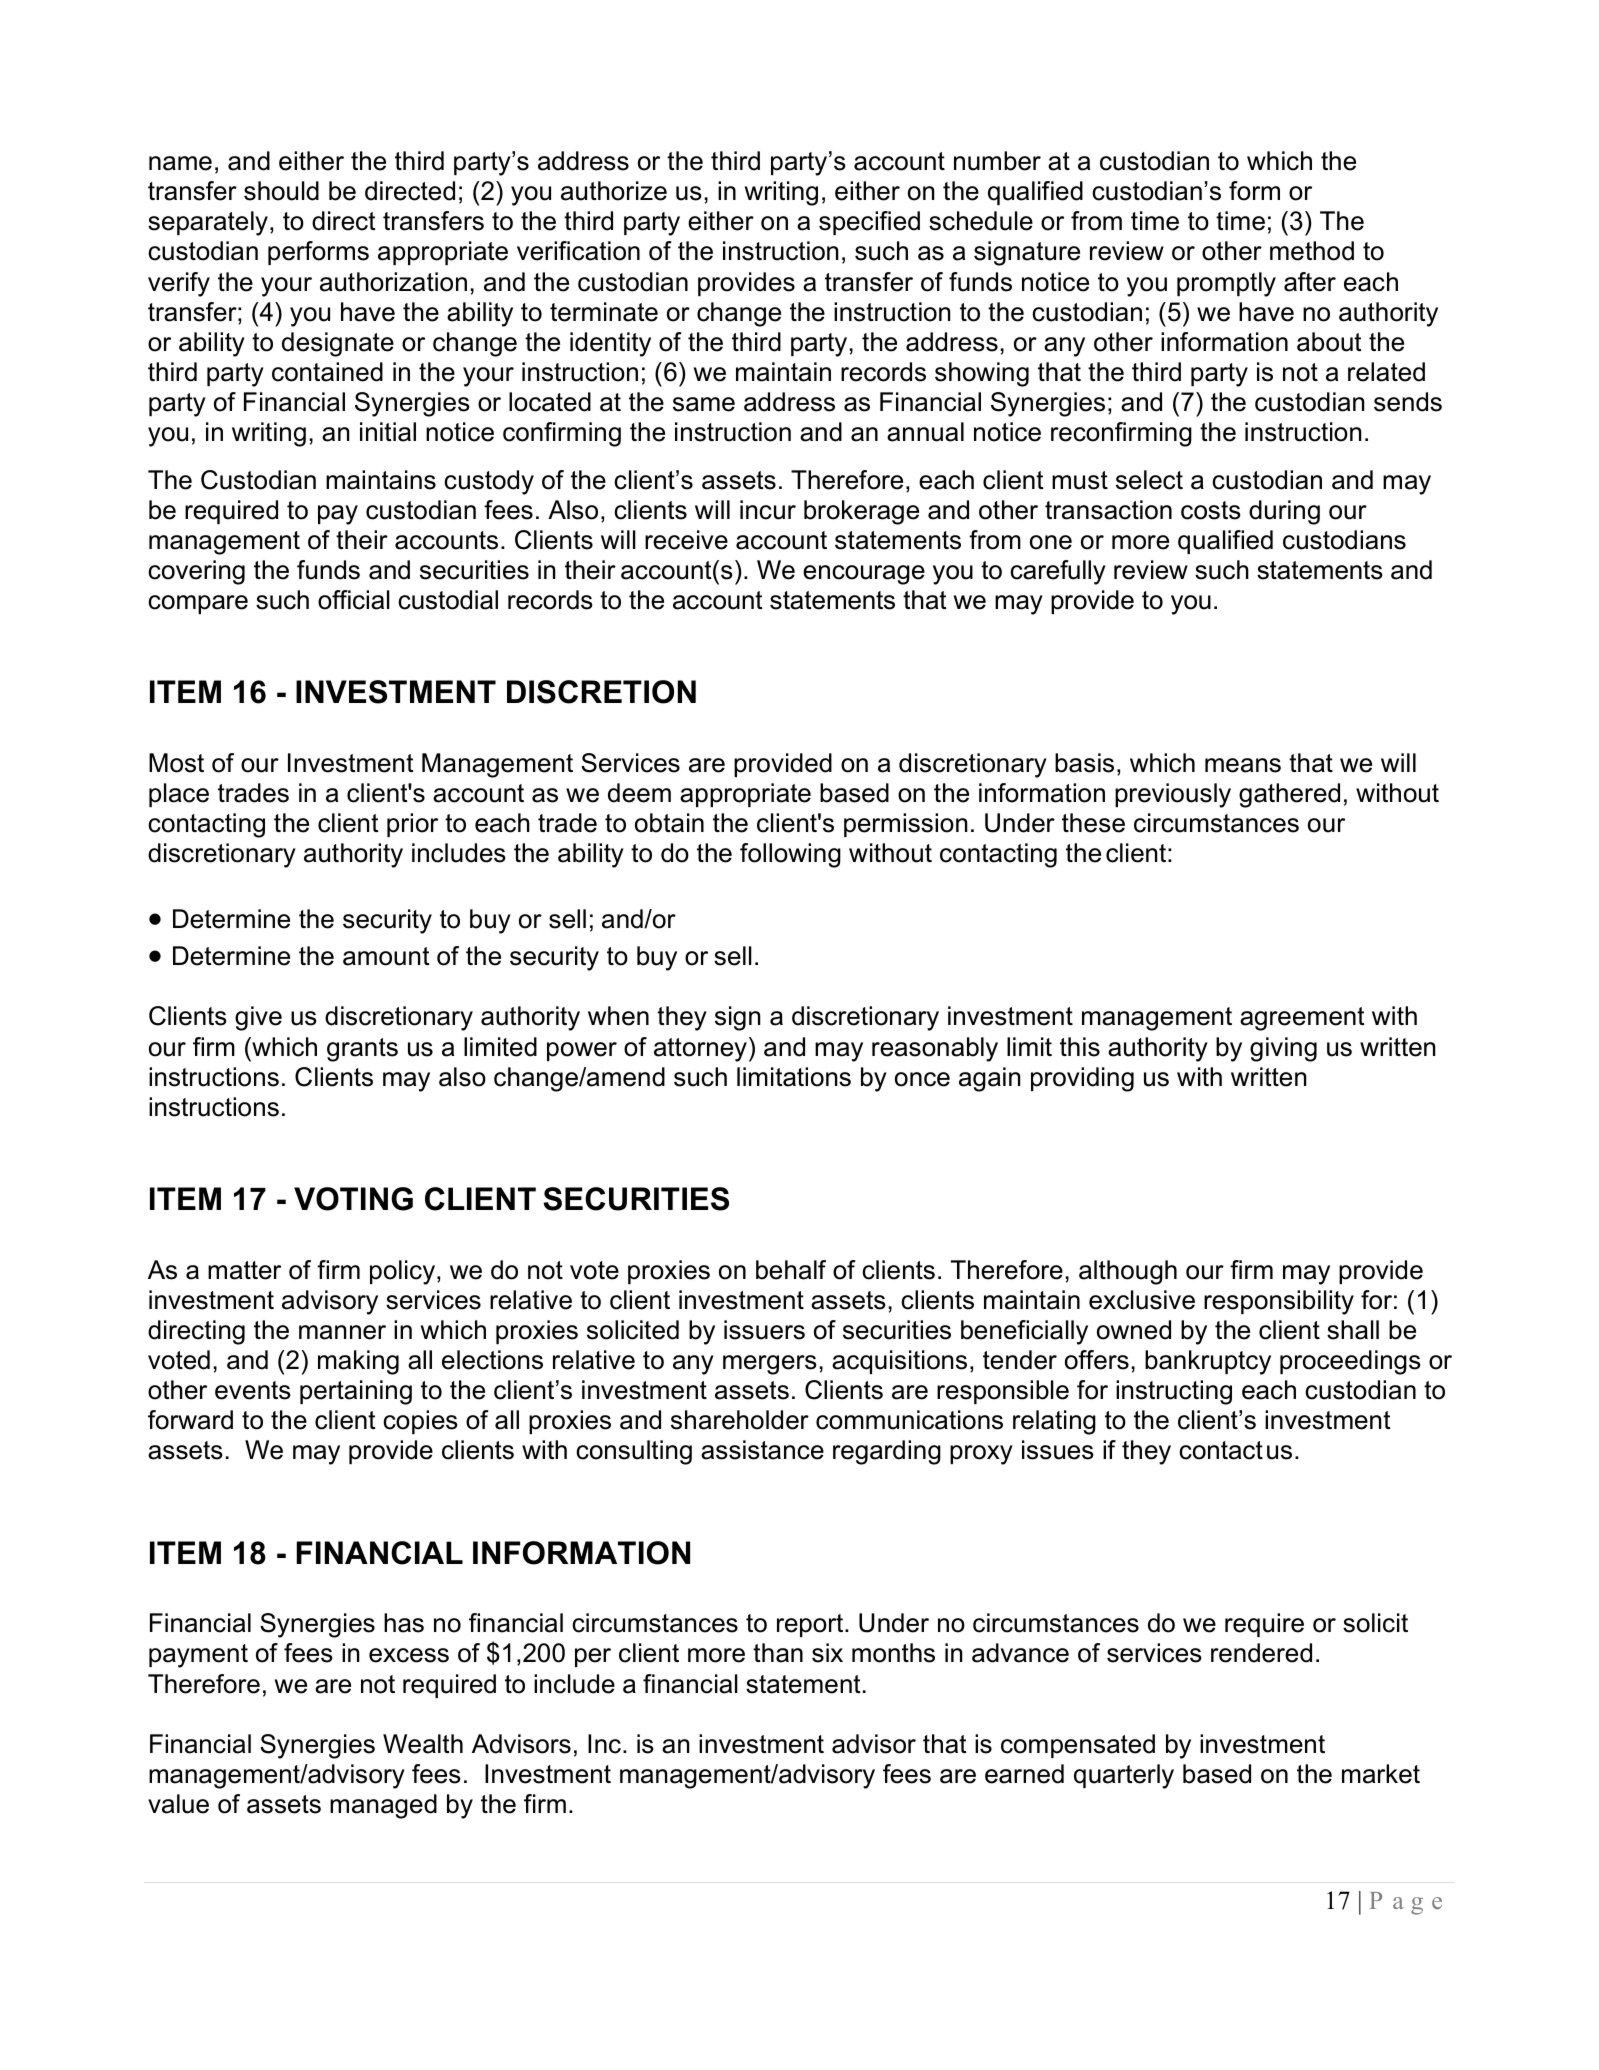 This screenshot has height=2070, width=1599. What do you see at coordinates (869, 223) in the screenshot?
I see `specified` at bounding box center [869, 223].
